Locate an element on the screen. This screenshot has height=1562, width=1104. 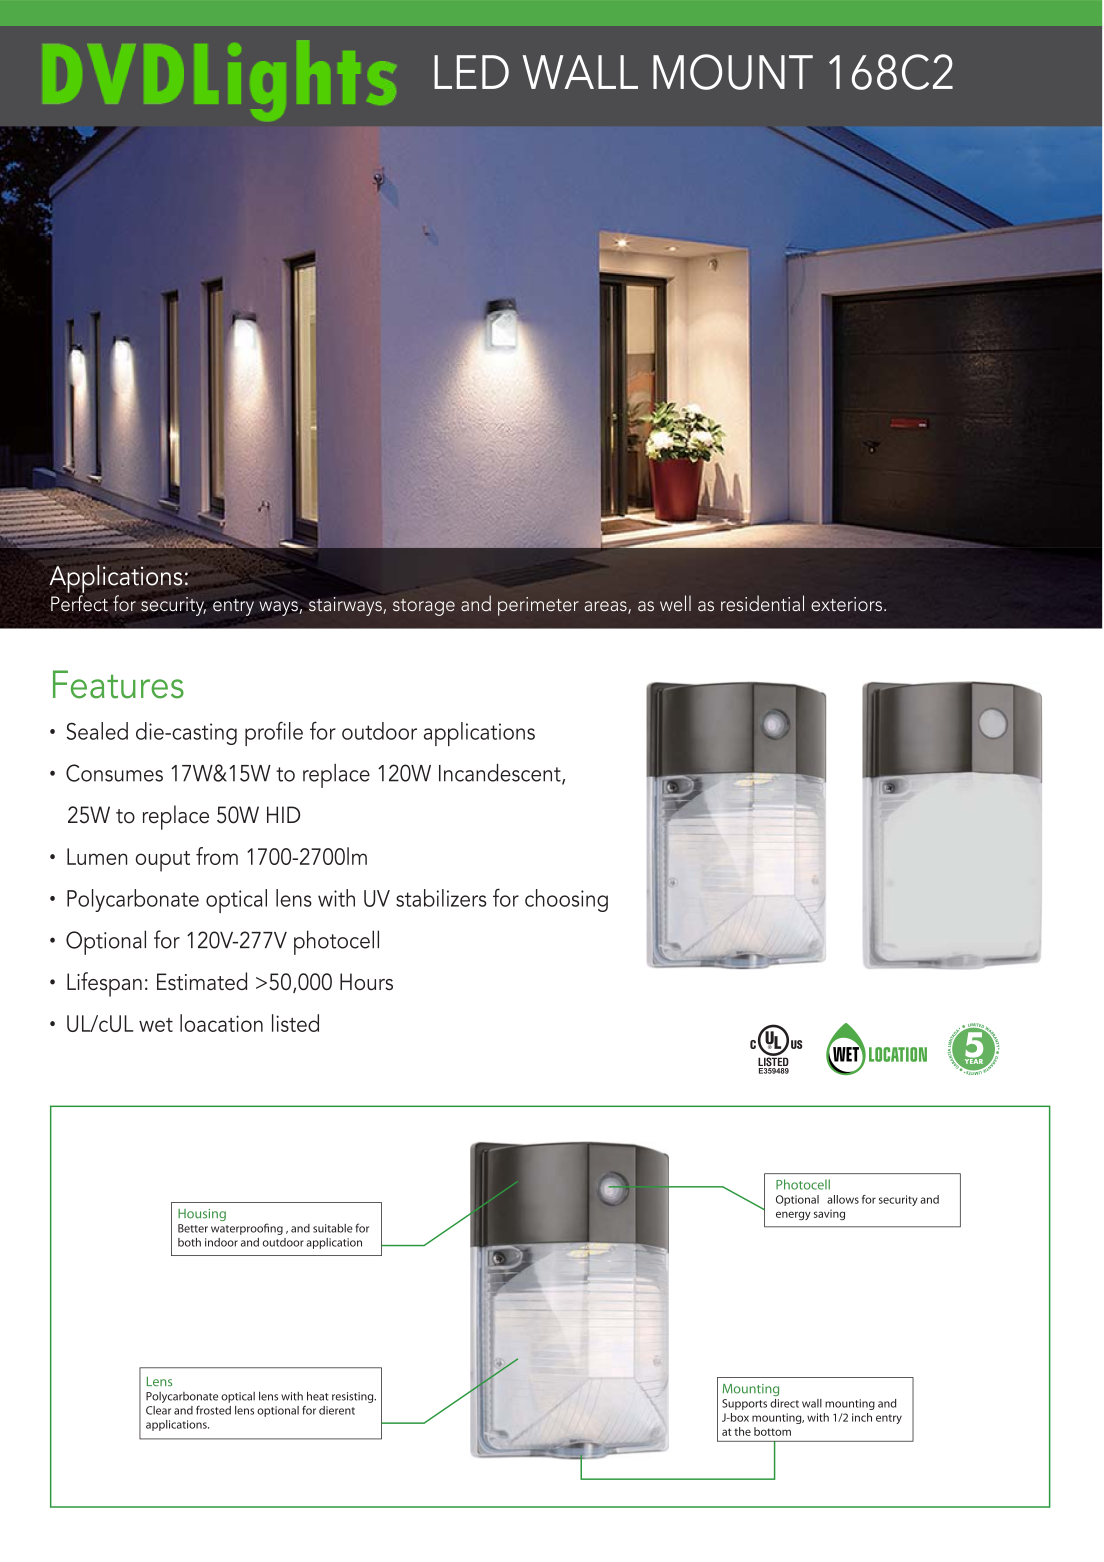
resisting is located at coordinates (354, 1397).
